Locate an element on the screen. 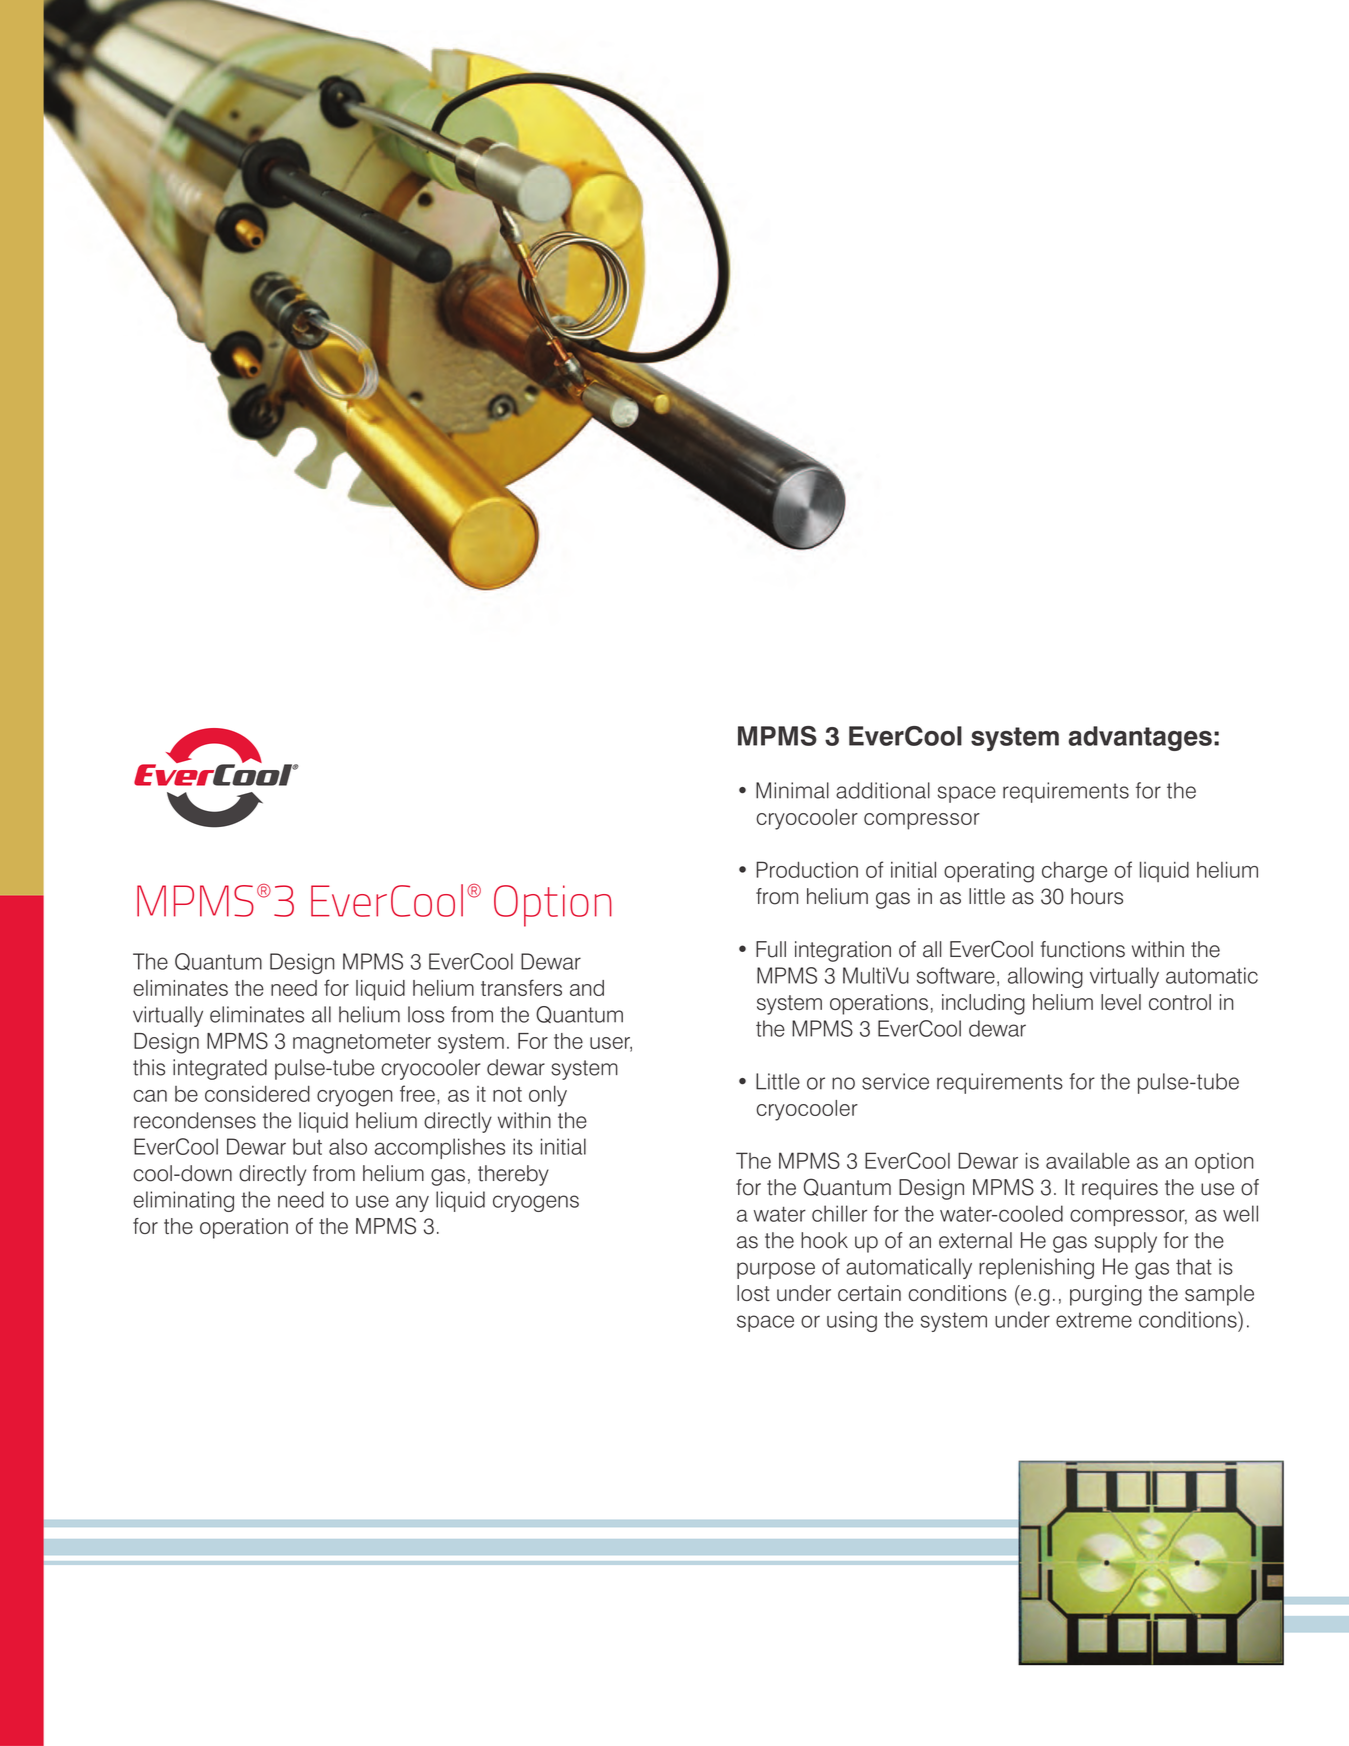 The width and height of the screenshot is (1349, 1746). advantages is located at coordinates (1140, 738).
